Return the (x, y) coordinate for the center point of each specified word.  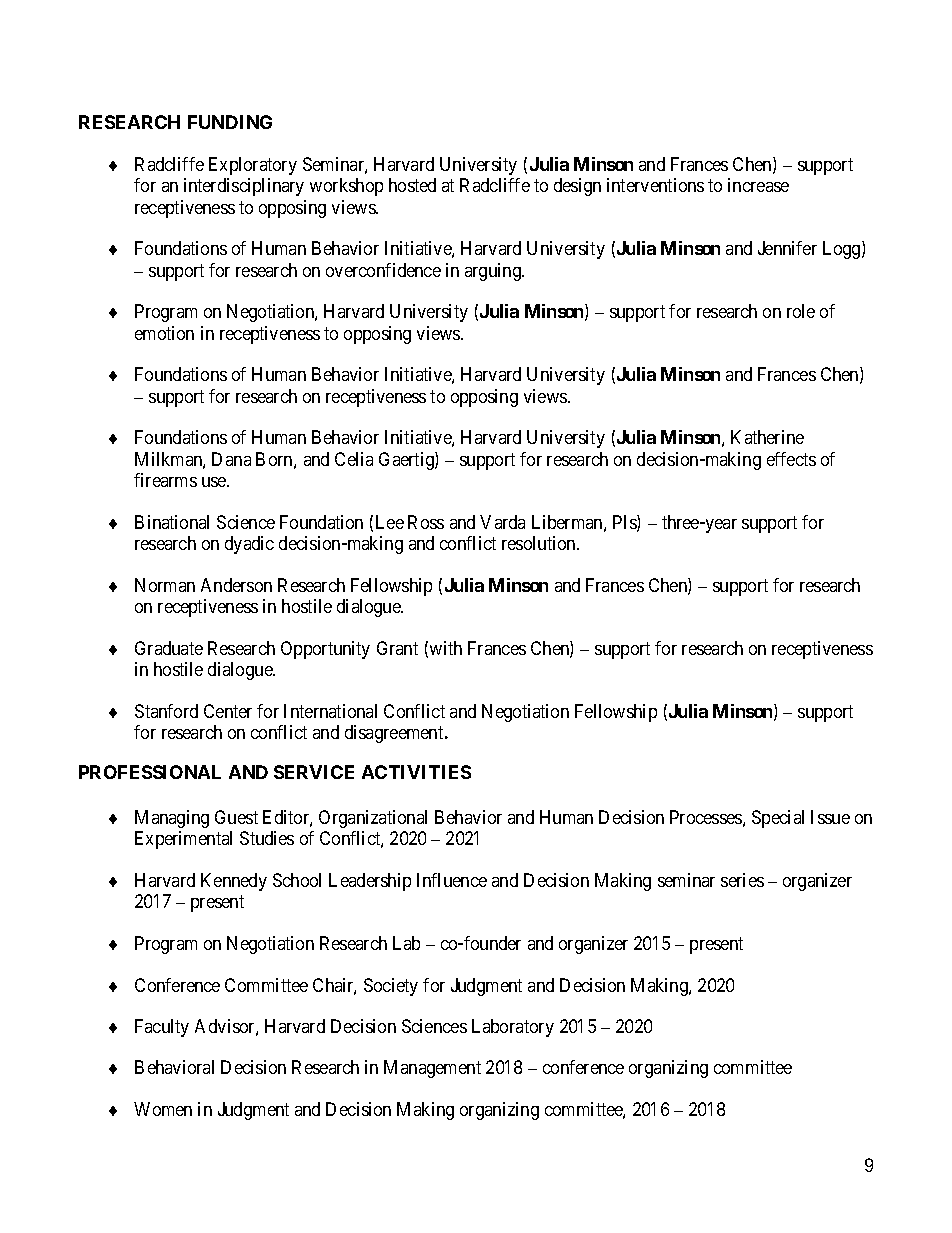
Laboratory (513, 1028)
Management (432, 1069)
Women (163, 1109)
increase (758, 185)
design (577, 187)
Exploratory (253, 166)
